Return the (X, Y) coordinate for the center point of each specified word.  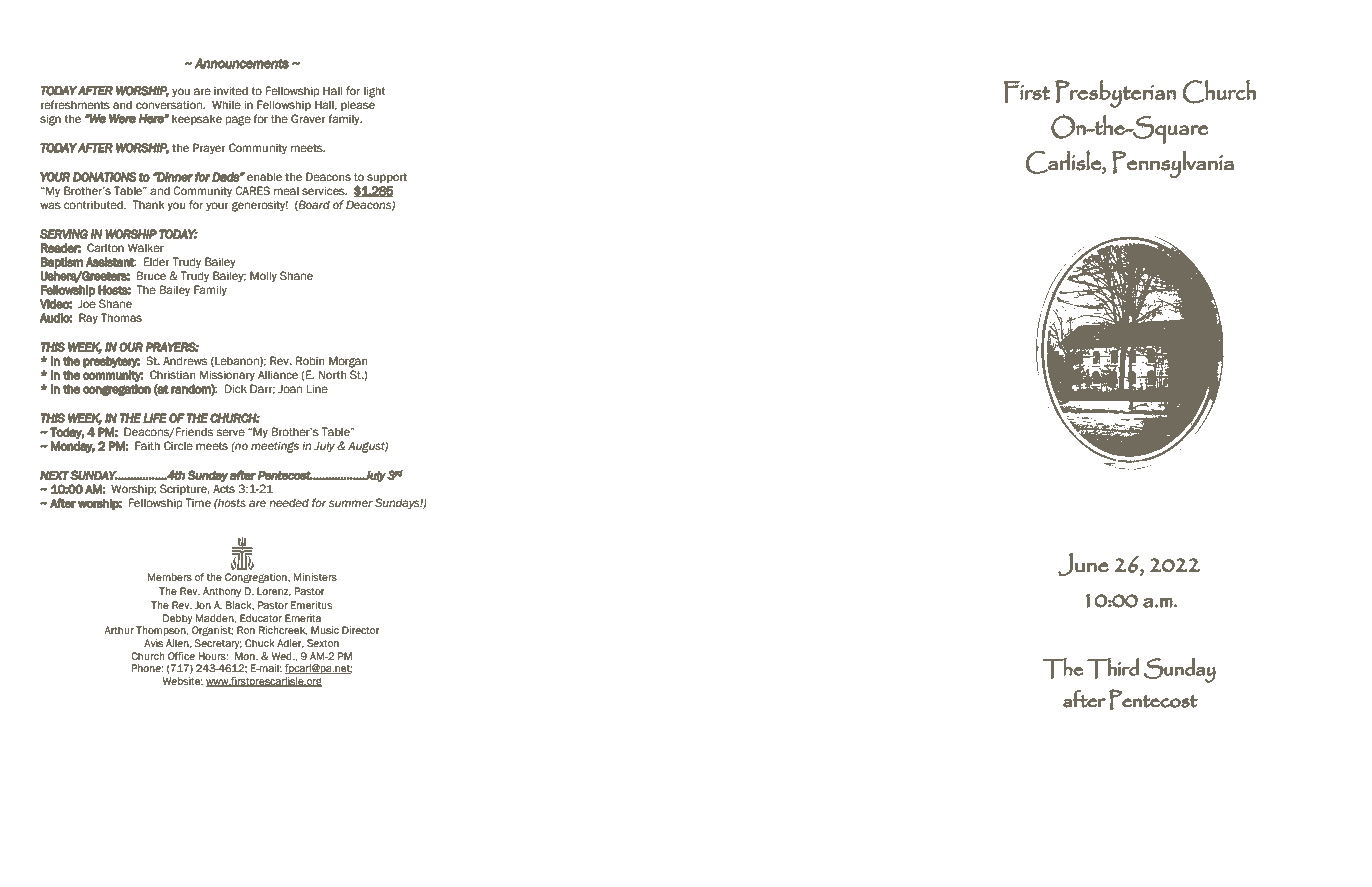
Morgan (348, 362)
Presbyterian (1115, 94)
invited (231, 91)
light (375, 92)
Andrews (185, 361)
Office (181, 656)
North (332, 375)
